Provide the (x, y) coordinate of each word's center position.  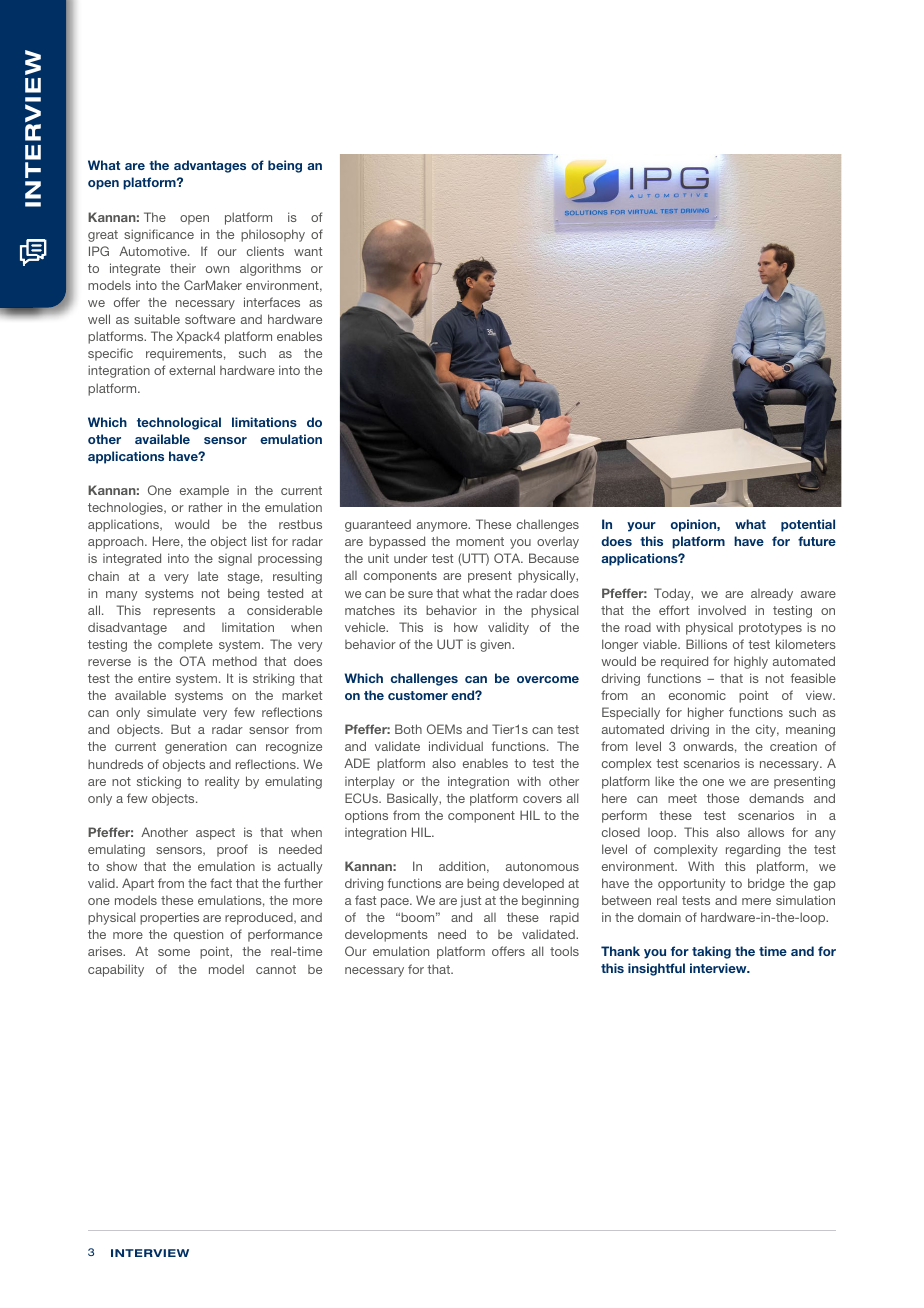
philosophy (273, 235)
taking (711, 952)
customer (418, 695)
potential (808, 525)
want (308, 251)
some (174, 952)
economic (697, 695)
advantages (210, 166)
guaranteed (378, 525)
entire (154, 678)
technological (179, 423)
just (470, 902)
